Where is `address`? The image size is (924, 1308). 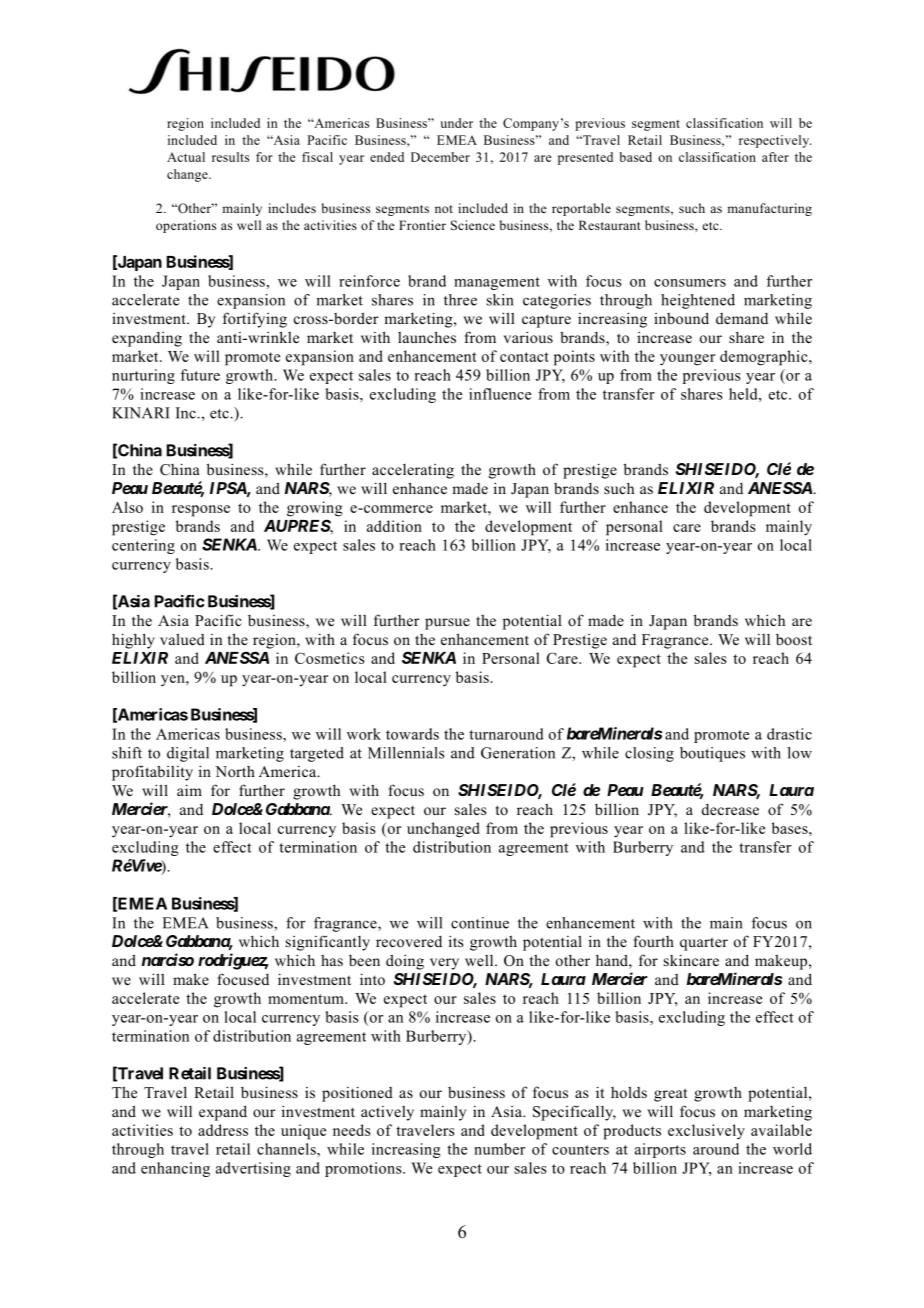
address is located at coordinates (223, 1130).
